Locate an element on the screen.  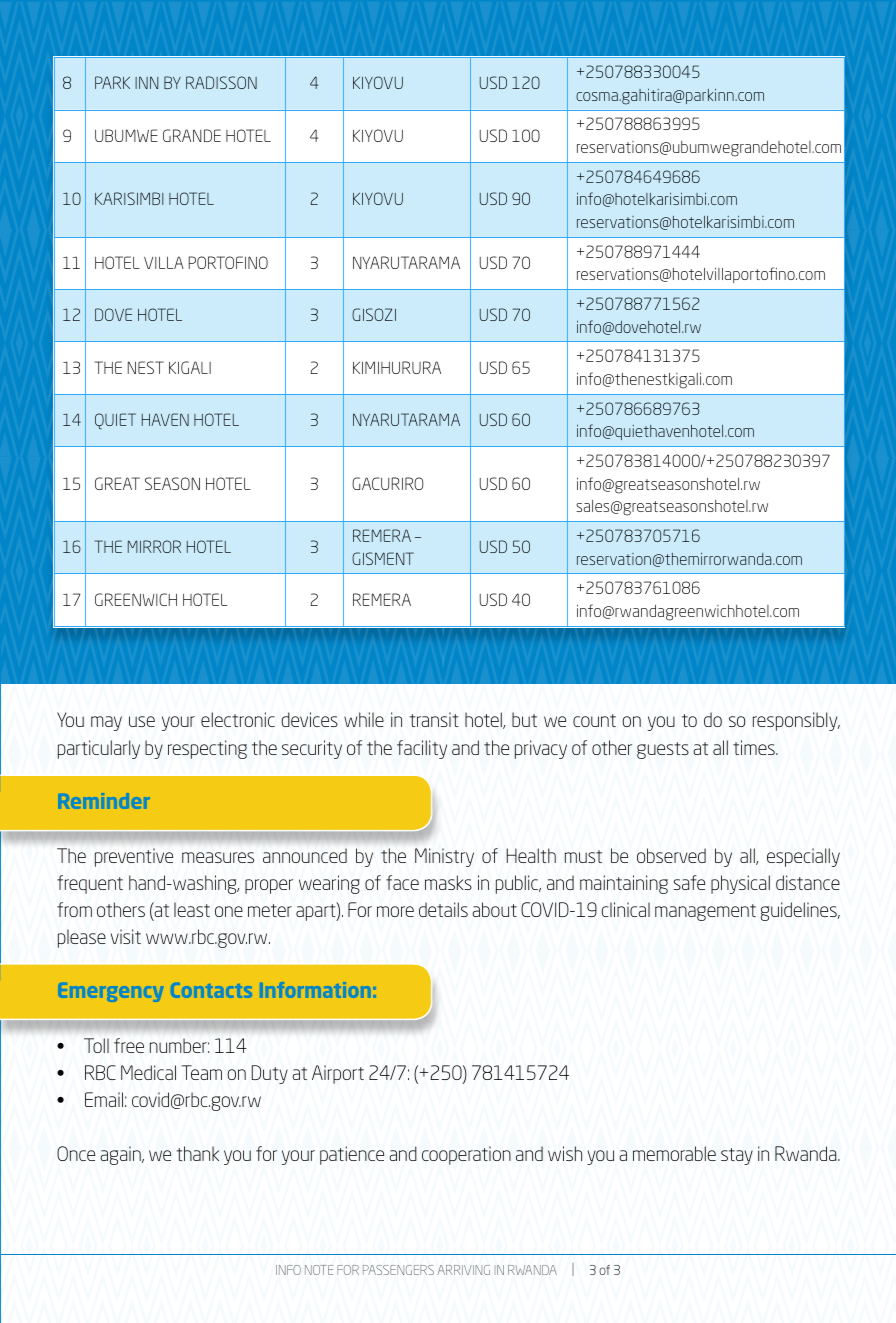
free is located at coordinates (129, 1045).
